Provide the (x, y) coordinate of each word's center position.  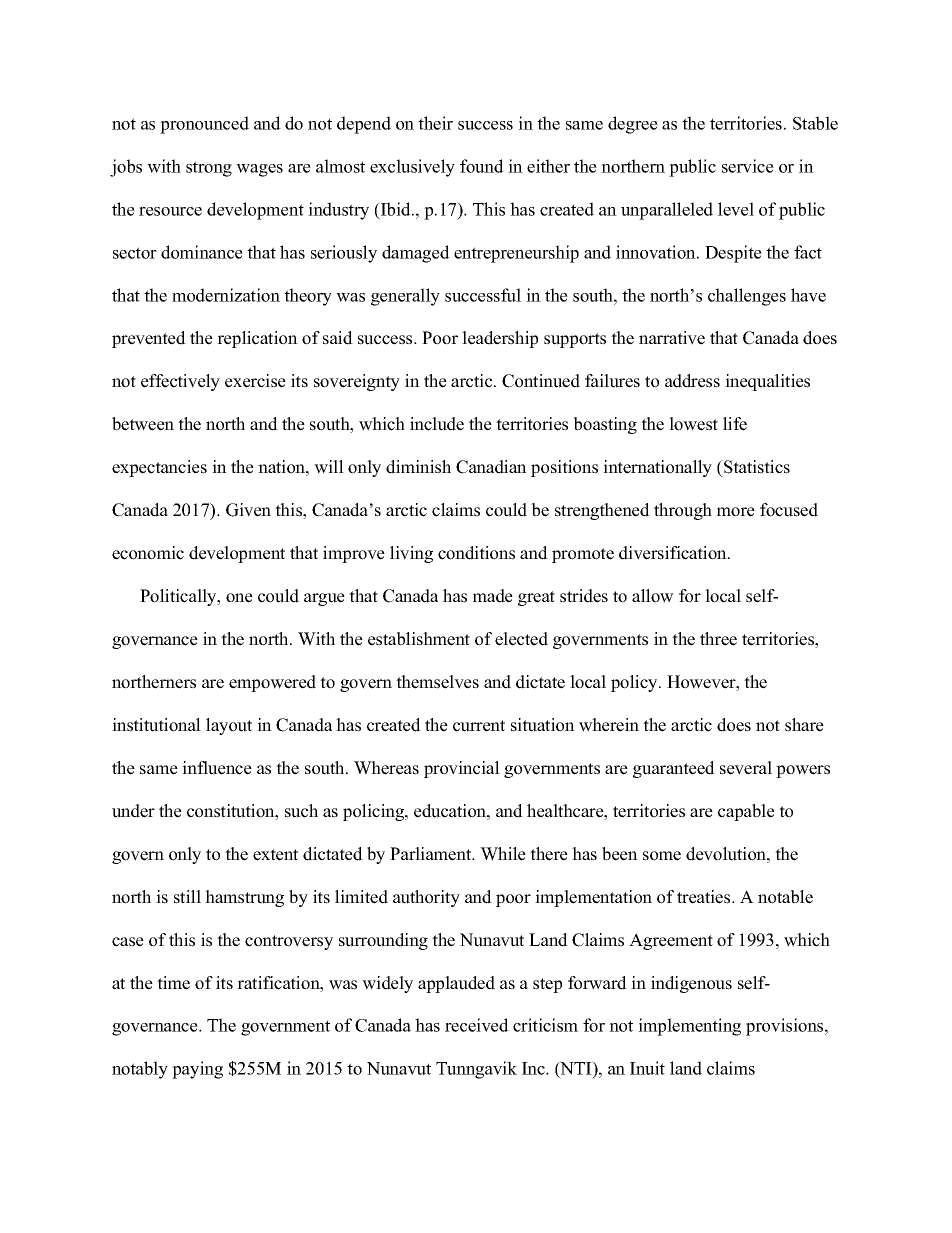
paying (197, 1070)
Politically (179, 597)
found (482, 166)
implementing (689, 1027)
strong (209, 169)
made (493, 596)
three (718, 639)
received (477, 1025)
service (748, 166)
